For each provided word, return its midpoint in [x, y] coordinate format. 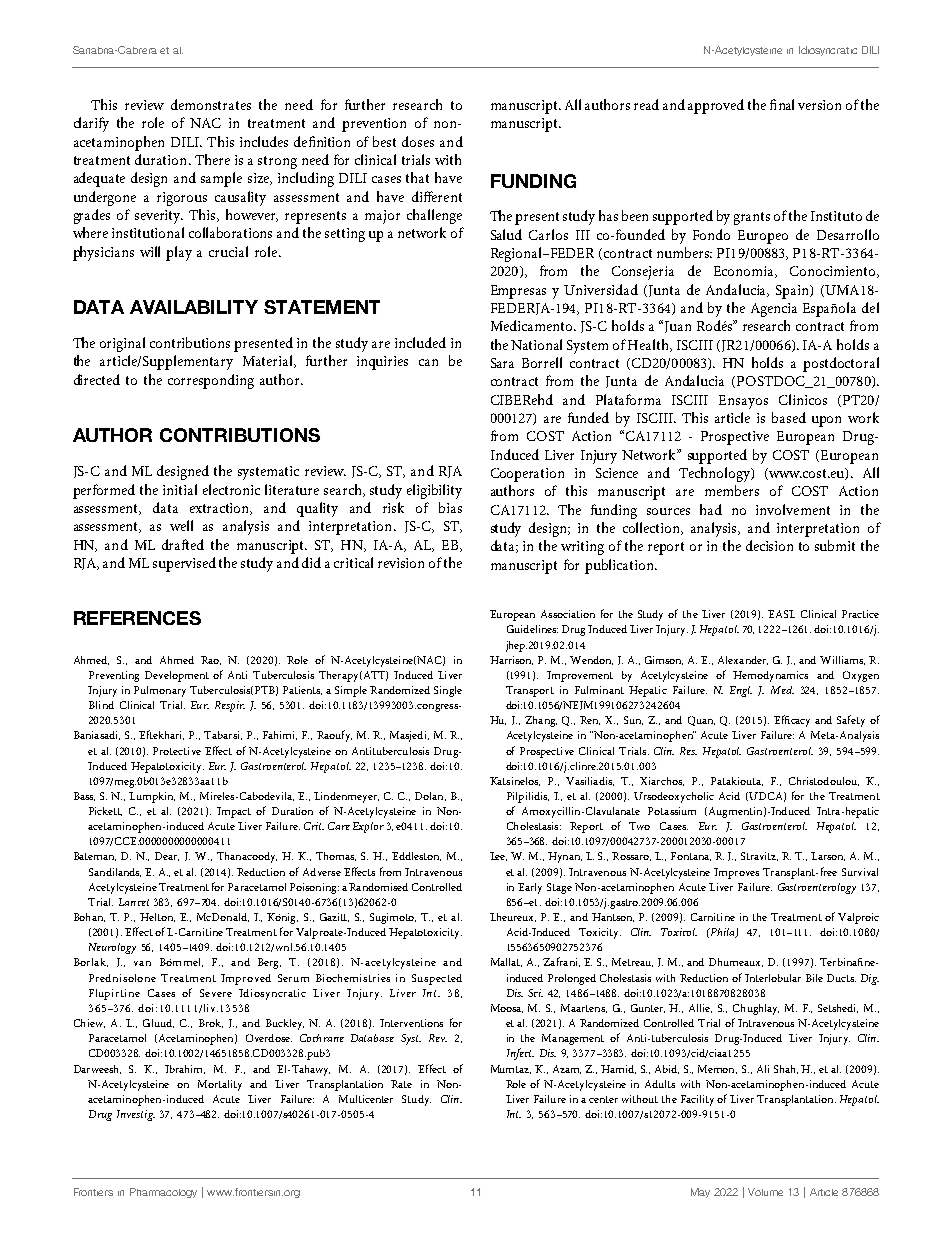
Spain [793, 292]
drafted [183, 544]
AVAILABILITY [194, 307]
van [142, 963]
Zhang [541, 721]
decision [769, 545]
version [819, 105]
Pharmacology [163, 1193]
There [212, 159]
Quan [701, 721]
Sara [502, 363]
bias [450, 507]
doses [418, 141]
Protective [177, 751]
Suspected [437, 979]
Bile [814, 978]
